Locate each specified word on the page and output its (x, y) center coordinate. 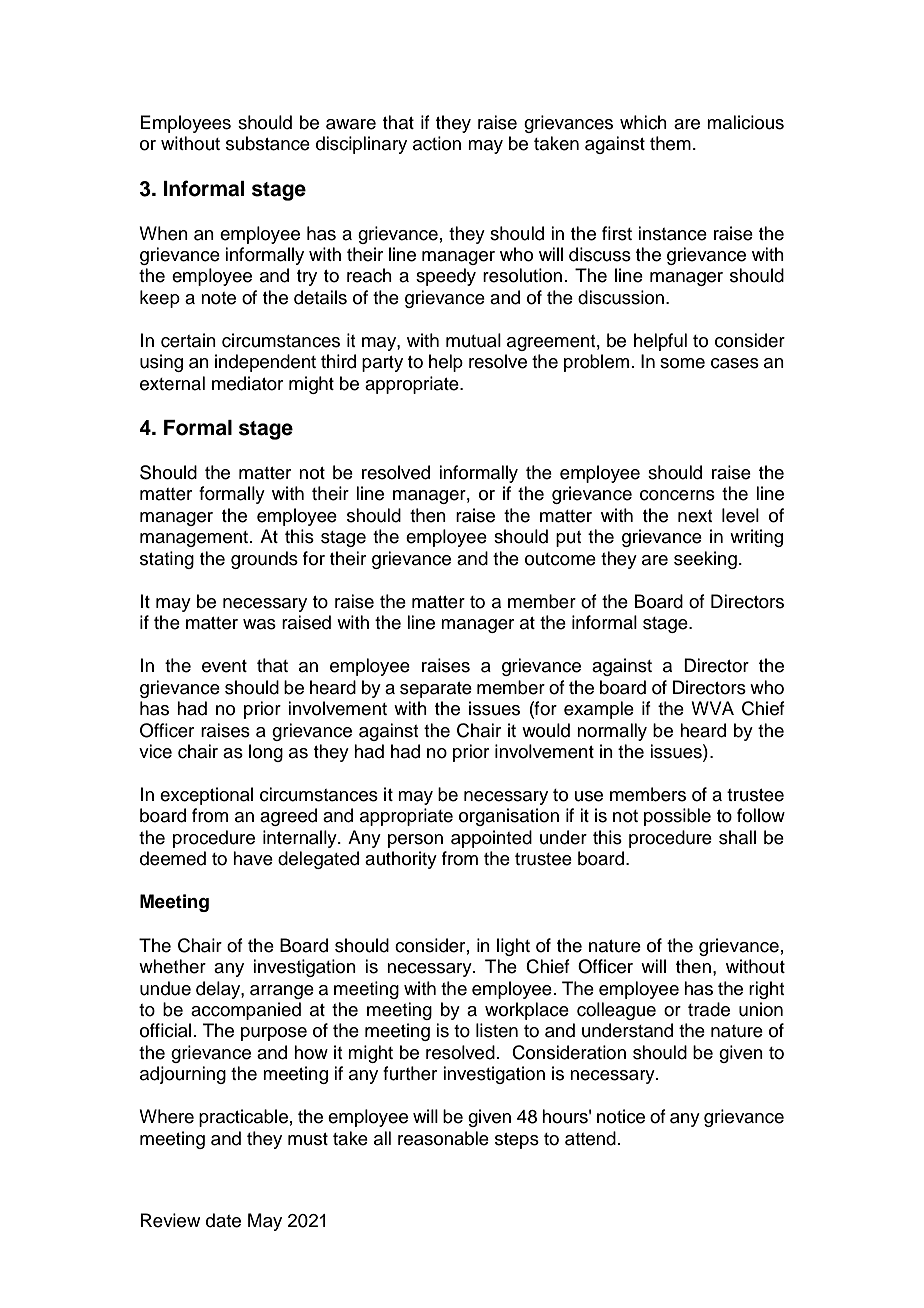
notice (621, 1116)
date (223, 1220)
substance (268, 143)
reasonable (443, 1138)
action (437, 143)
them (670, 143)
